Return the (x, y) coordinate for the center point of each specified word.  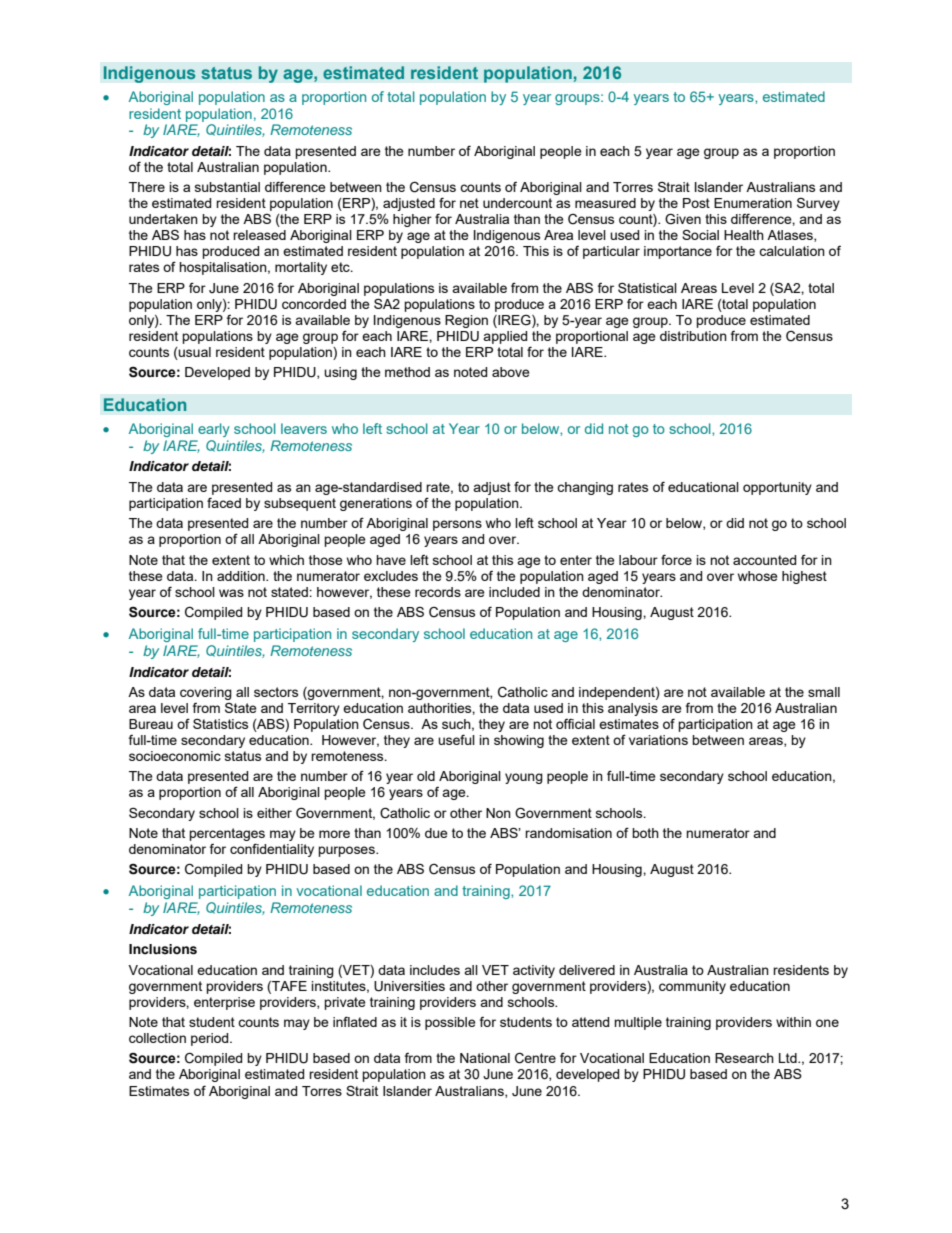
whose (758, 576)
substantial (227, 187)
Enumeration (753, 203)
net (469, 203)
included (514, 592)
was (231, 593)
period (211, 1039)
